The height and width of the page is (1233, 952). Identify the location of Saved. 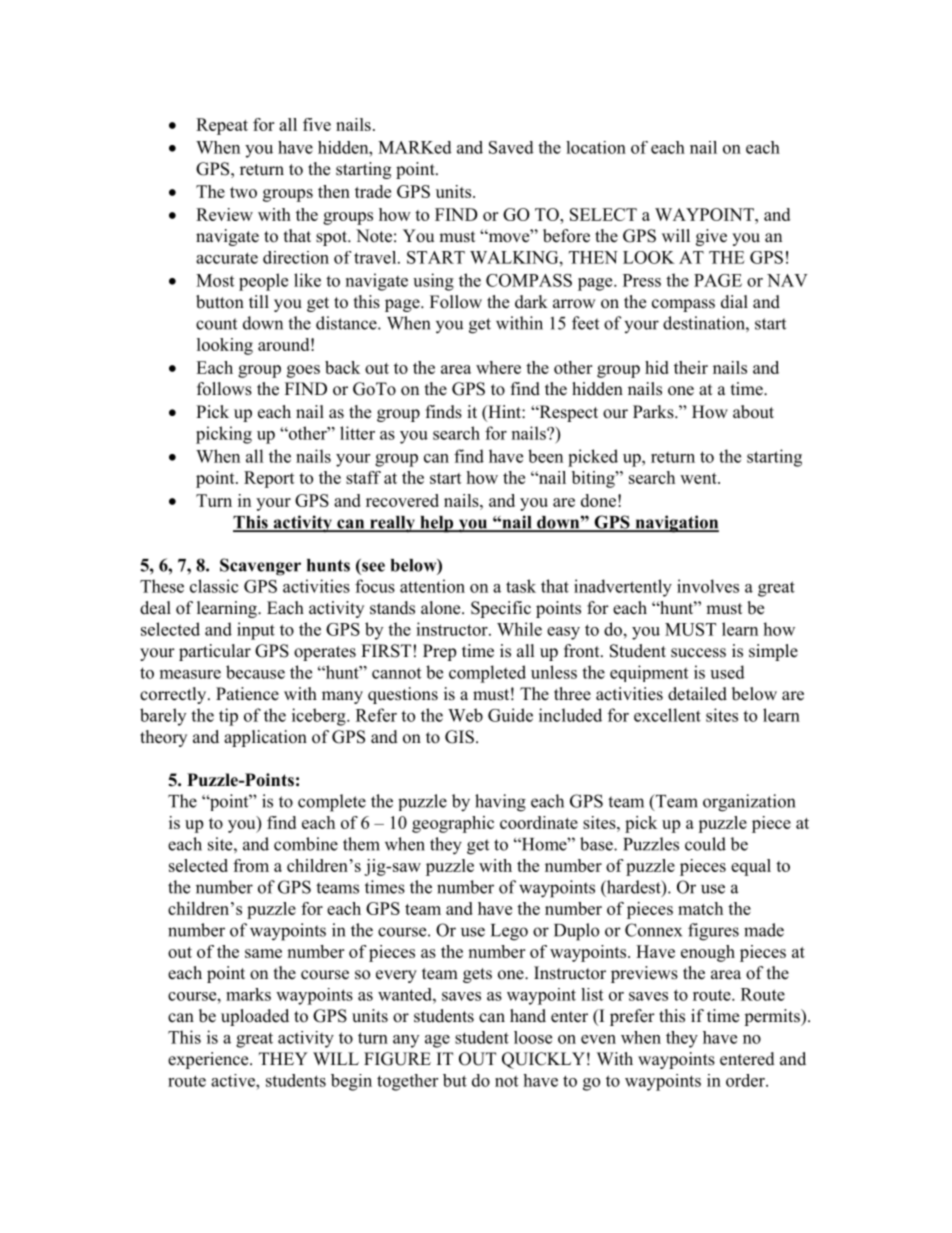
(511, 147).
